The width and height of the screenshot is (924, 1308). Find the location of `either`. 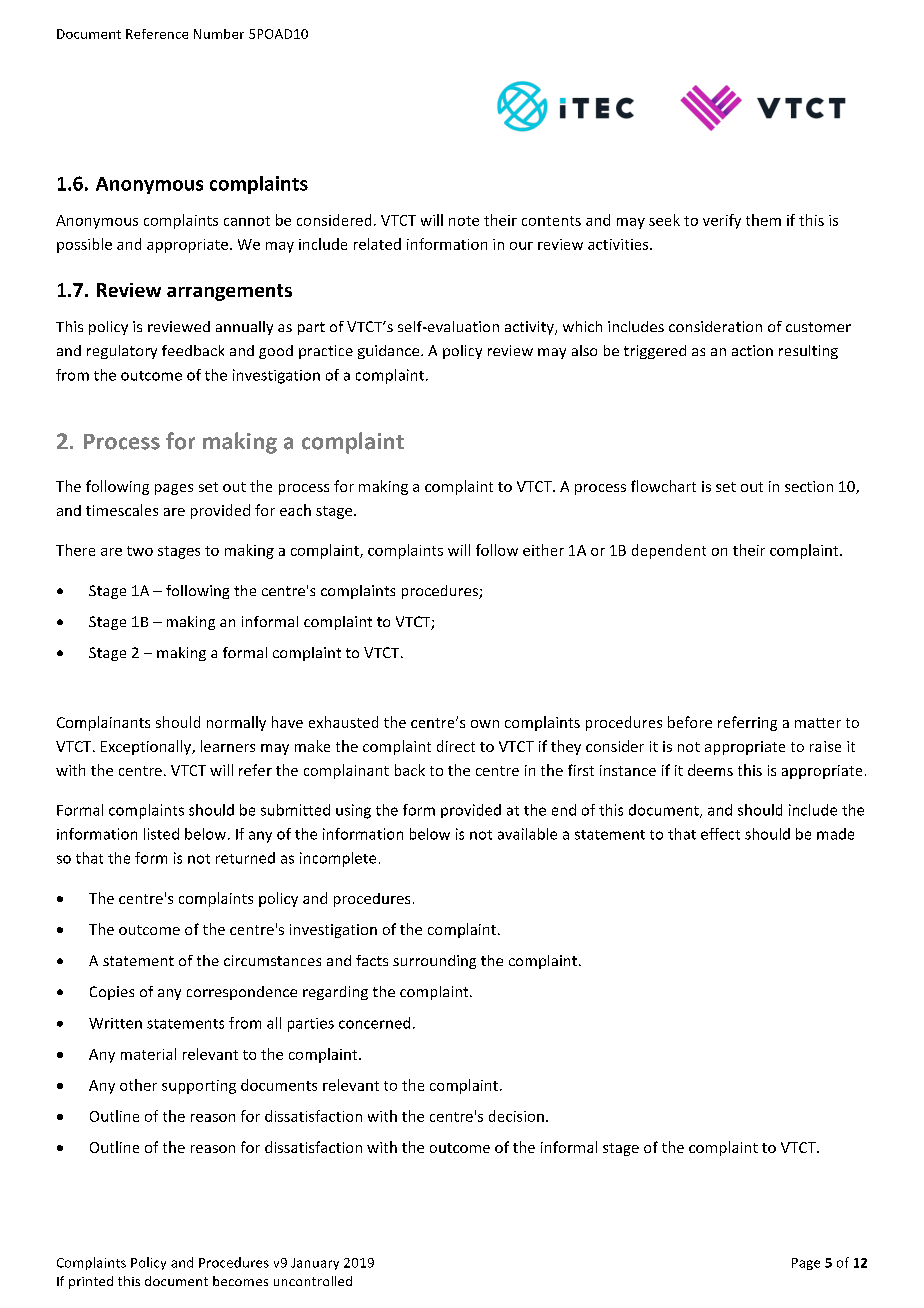

either is located at coordinates (543, 550).
